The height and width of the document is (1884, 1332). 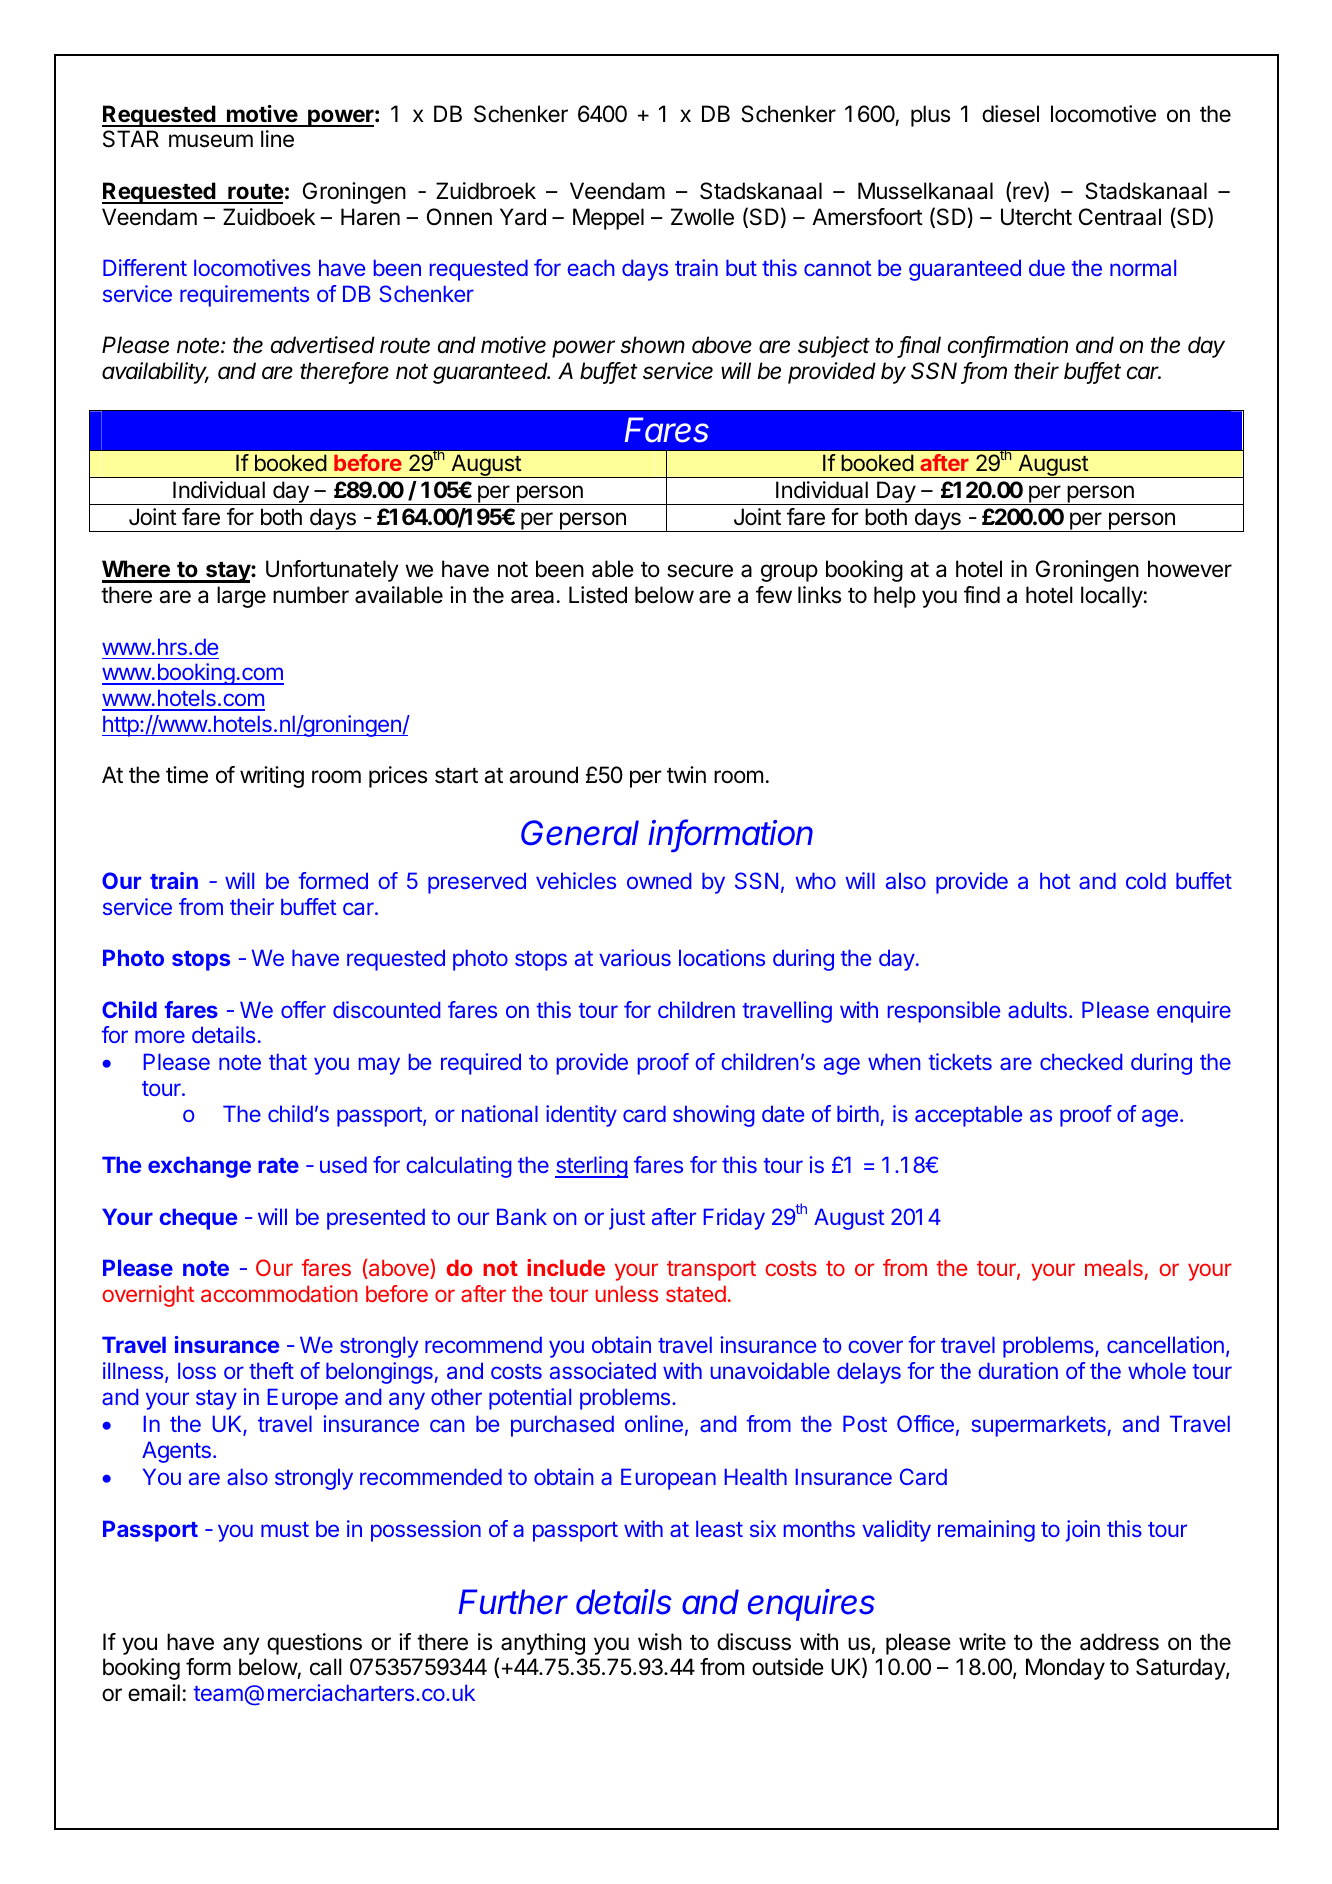 What do you see at coordinates (598, 595) in the document?
I see `Listed` at bounding box center [598, 595].
